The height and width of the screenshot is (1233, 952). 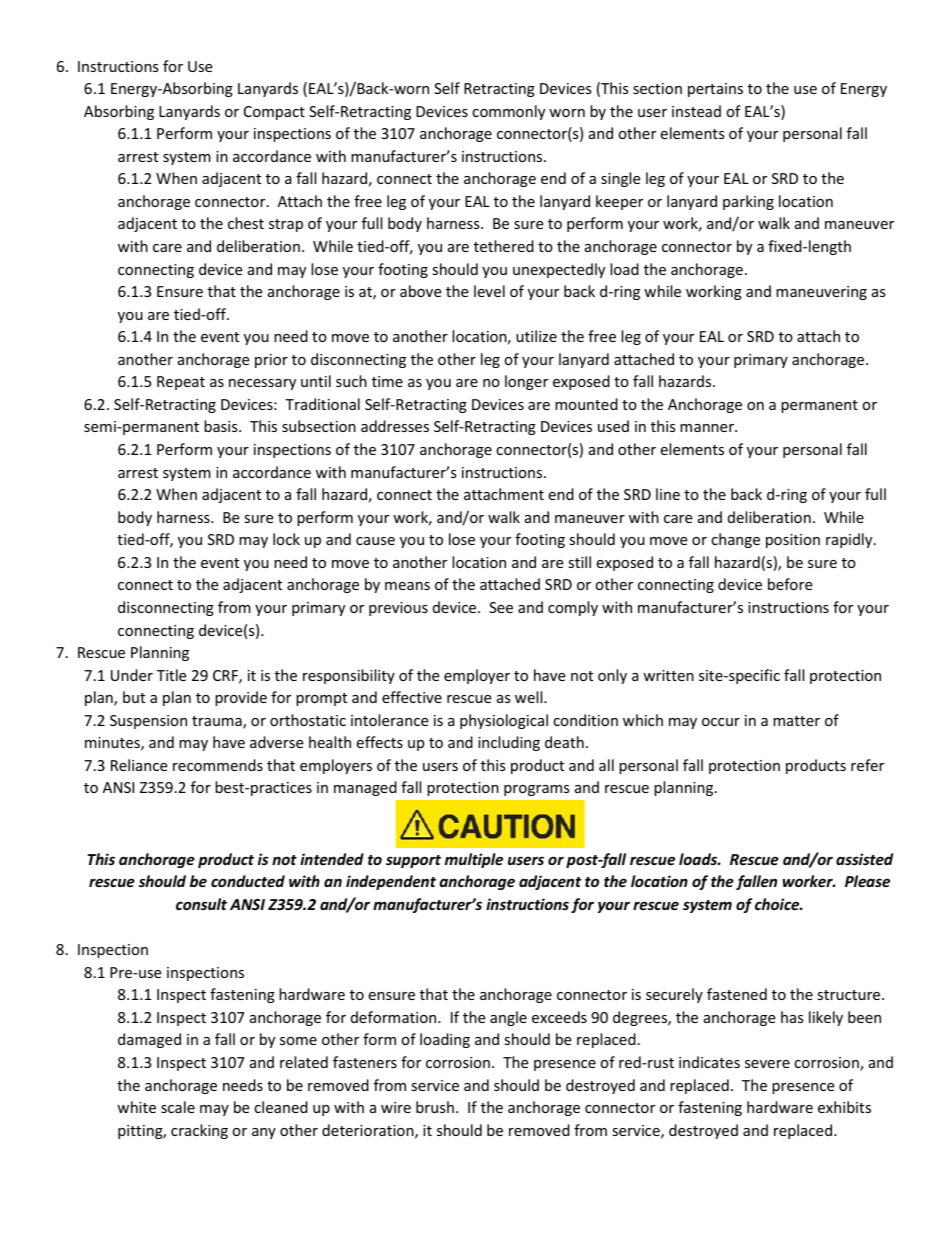 What do you see at coordinates (620, 179) in the screenshot?
I see `single` at bounding box center [620, 179].
